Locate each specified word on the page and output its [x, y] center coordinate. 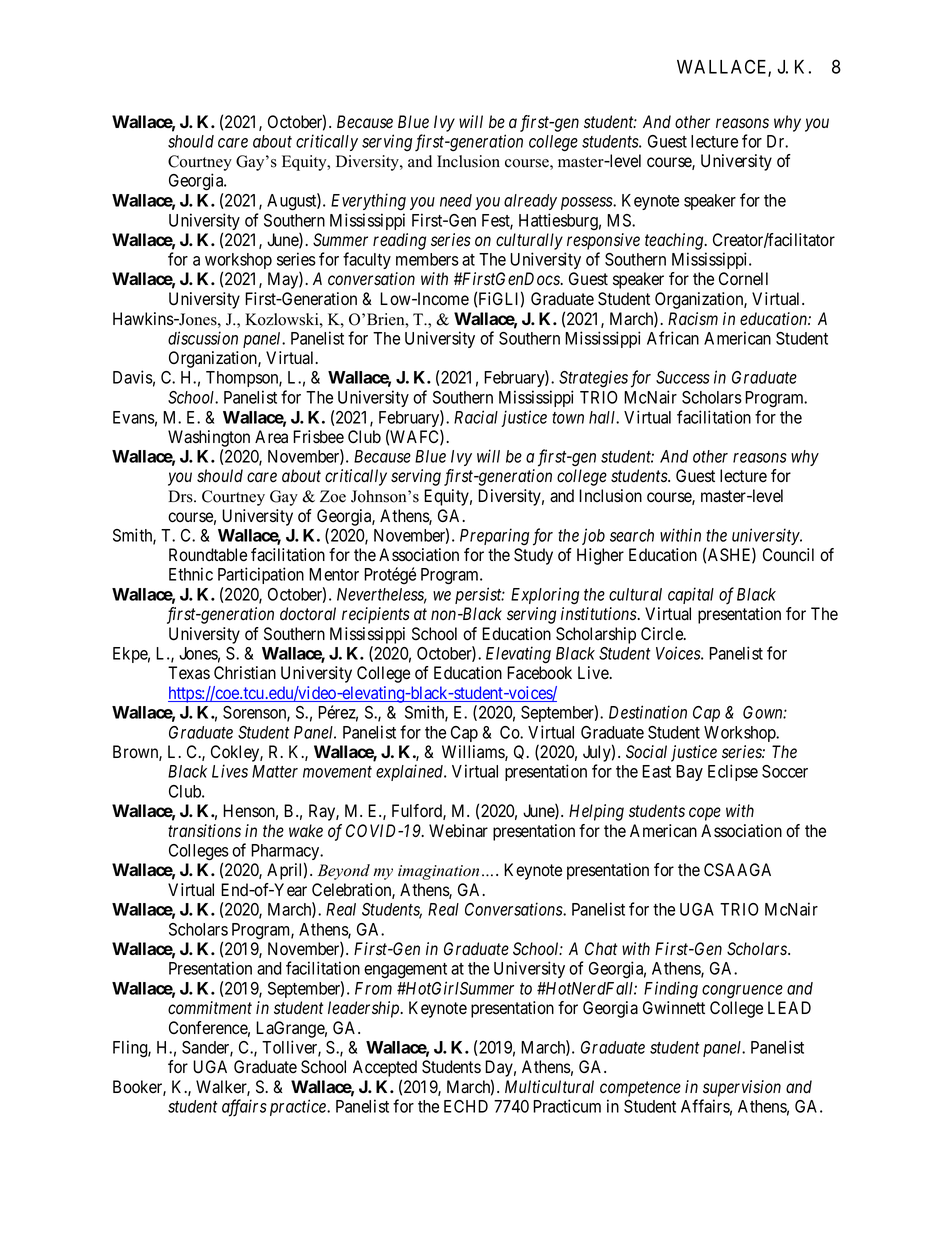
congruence [742, 991]
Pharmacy [286, 853]
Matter [275, 771]
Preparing [494, 536]
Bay [689, 773]
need [456, 200]
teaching [675, 241]
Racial [476, 417]
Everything [368, 202]
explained [411, 772]
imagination [438, 872]
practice [299, 1107]
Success [683, 377]
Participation [261, 575]
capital [691, 595]
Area [271, 437]
